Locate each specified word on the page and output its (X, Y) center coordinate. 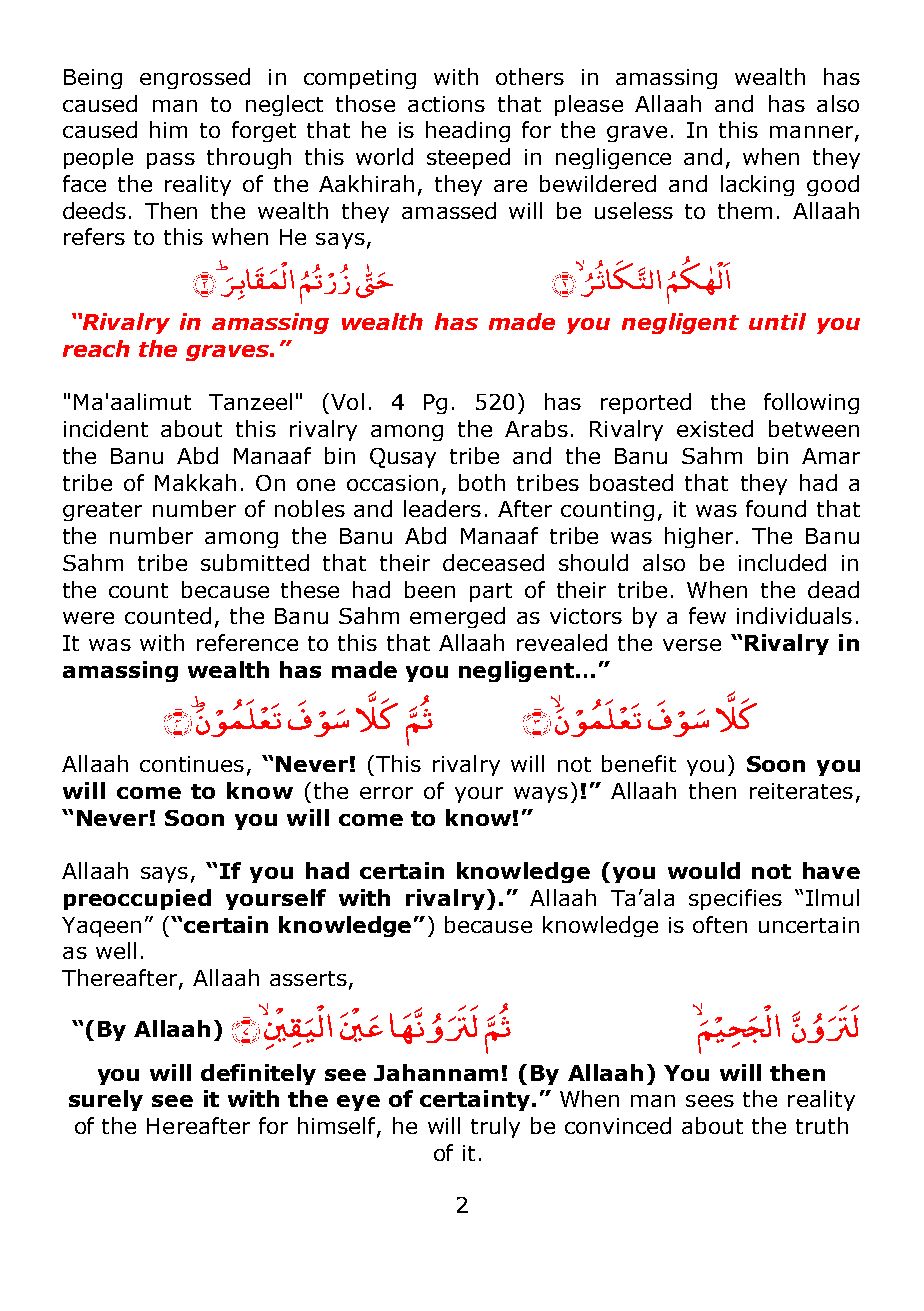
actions (446, 104)
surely (106, 1100)
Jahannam (436, 1072)
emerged (457, 617)
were (88, 618)
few (707, 615)
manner (811, 132)
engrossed (195, 78)
